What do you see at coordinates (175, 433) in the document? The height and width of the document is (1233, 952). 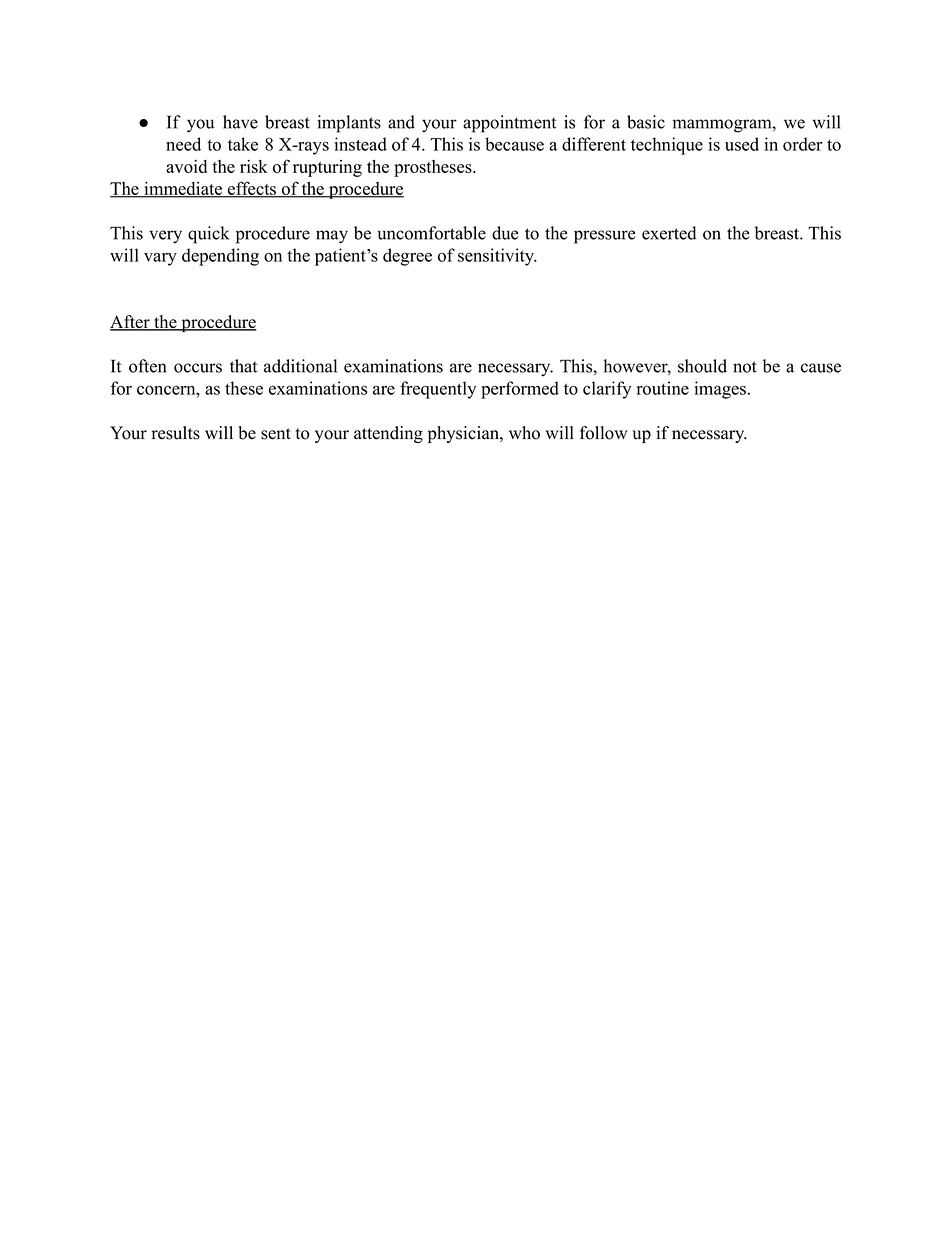 I see `results` at bounding box center [175, 433].
